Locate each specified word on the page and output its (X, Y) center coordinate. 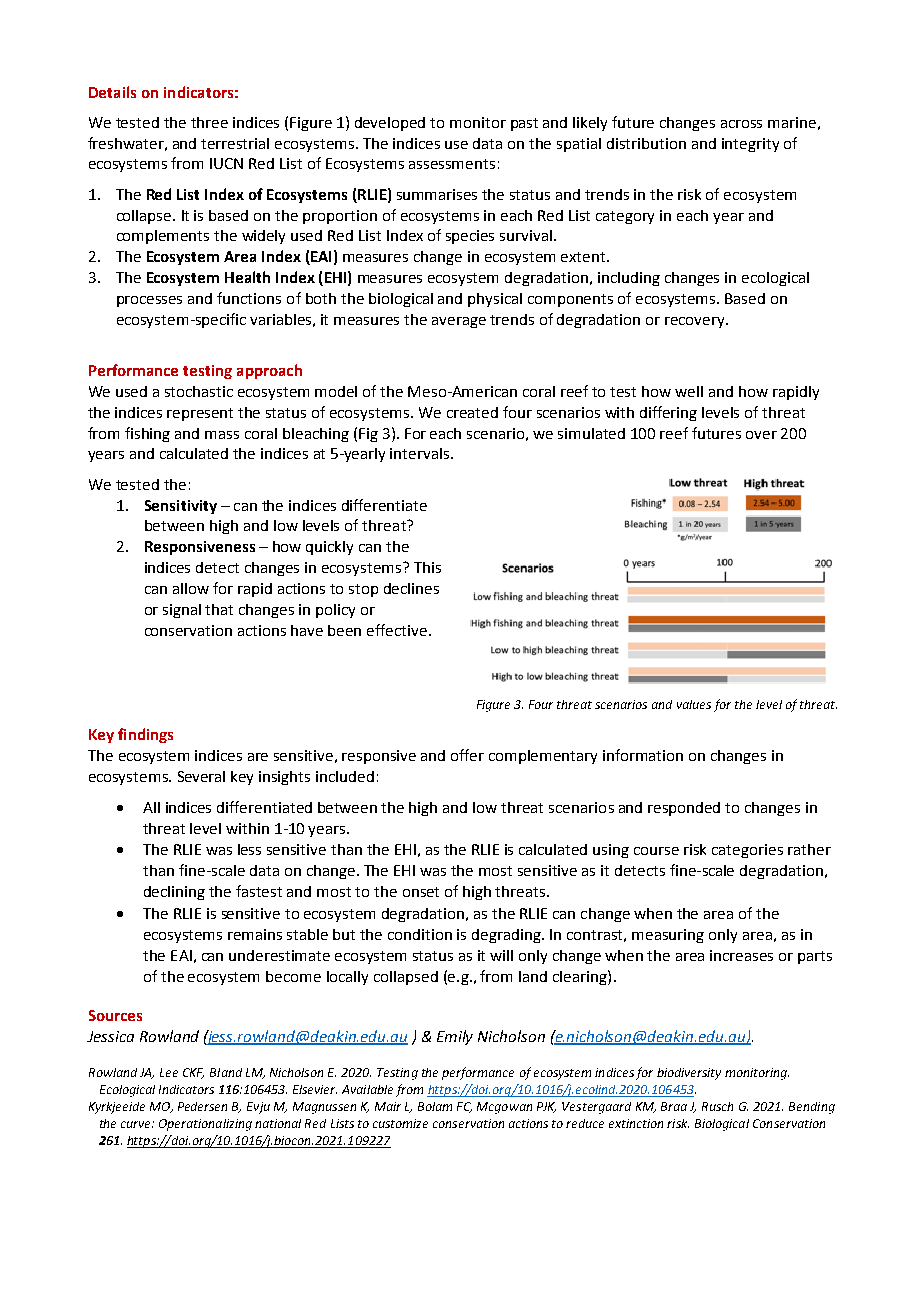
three (209, 122)
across (741, 124)
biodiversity (689, 1074)
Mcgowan (504, 1108)
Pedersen (202, 1106)
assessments (452, 164)
